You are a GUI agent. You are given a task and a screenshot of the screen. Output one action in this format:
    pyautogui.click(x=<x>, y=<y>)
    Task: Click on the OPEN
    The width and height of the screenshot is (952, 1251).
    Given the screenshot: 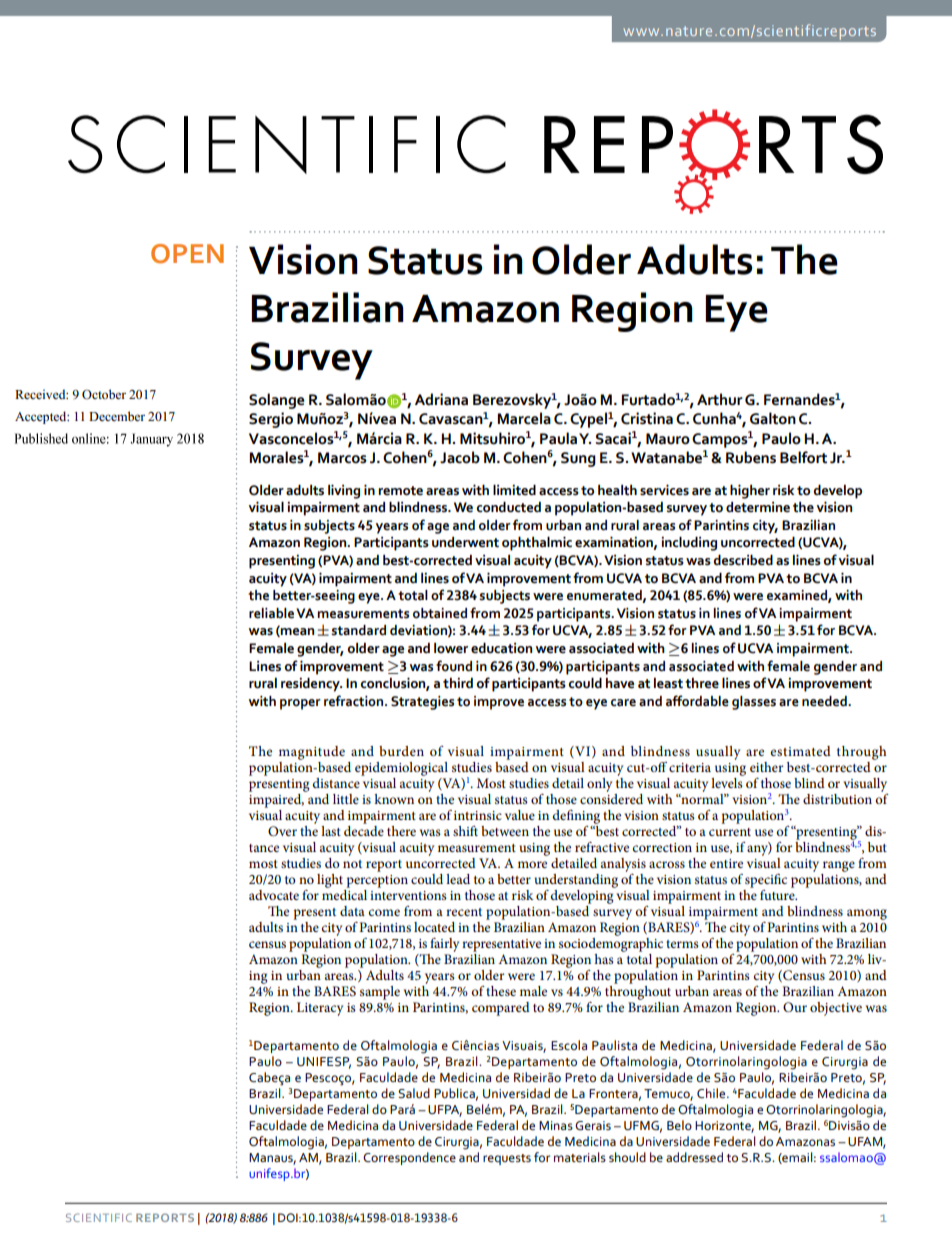 What is the action you would take?
    pyautogui.click(x=187, y=254)
